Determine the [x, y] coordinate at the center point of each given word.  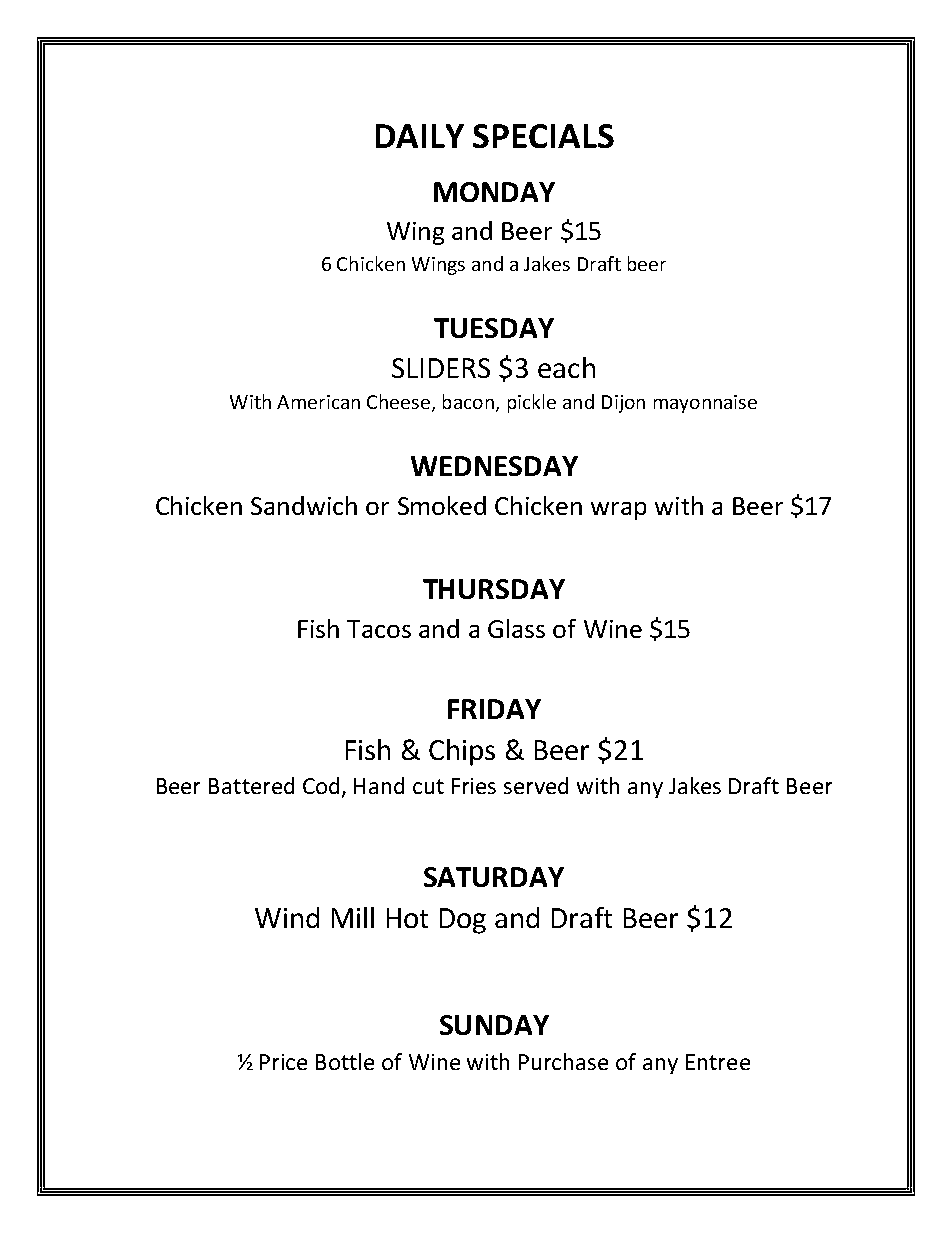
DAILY [420, 136]
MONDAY [494, 192]
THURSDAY [494, 589]
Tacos [379, 629]
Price [283, 1062]
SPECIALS [543, 136]
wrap [618, 511]
